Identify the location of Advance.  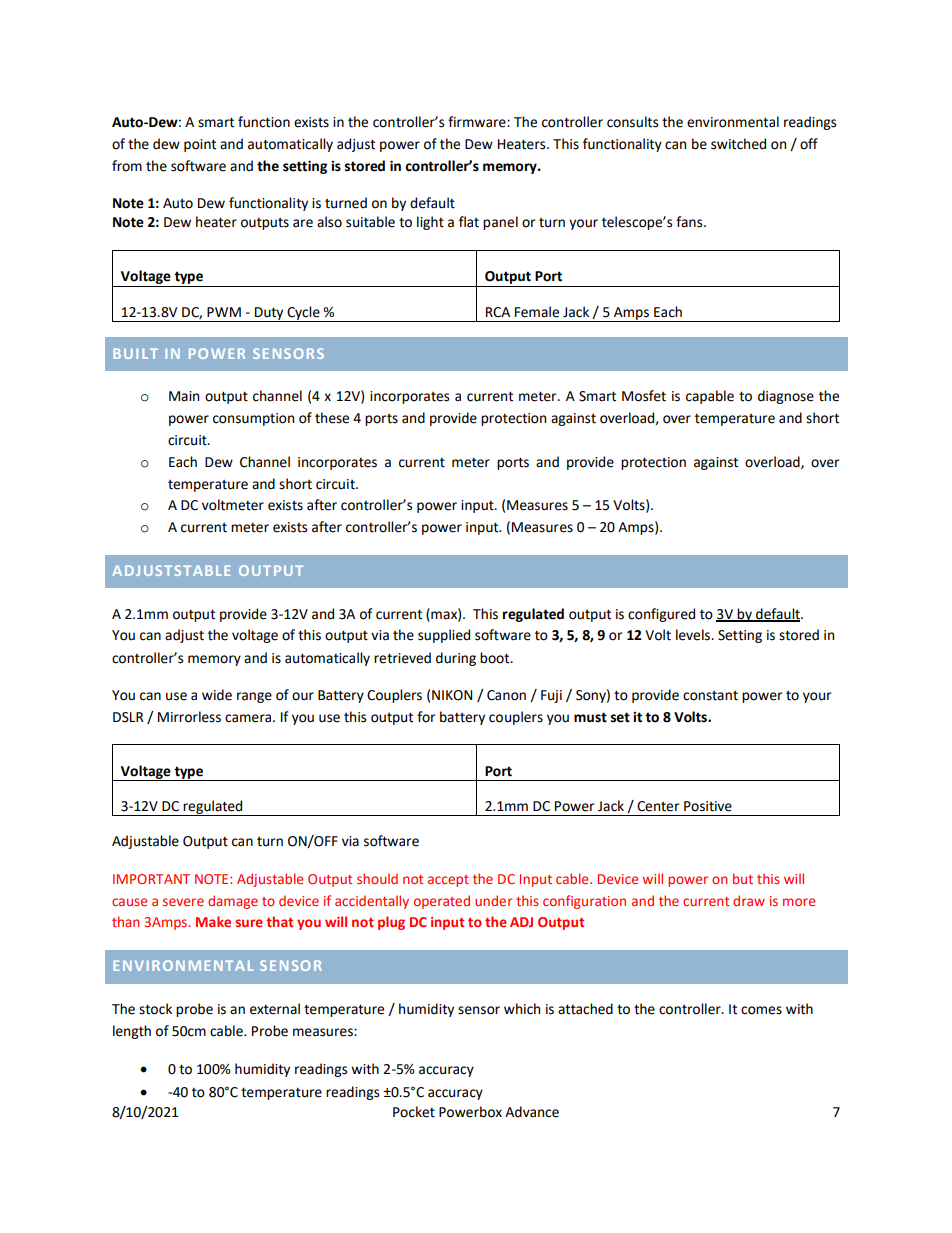
(532, 1112).
